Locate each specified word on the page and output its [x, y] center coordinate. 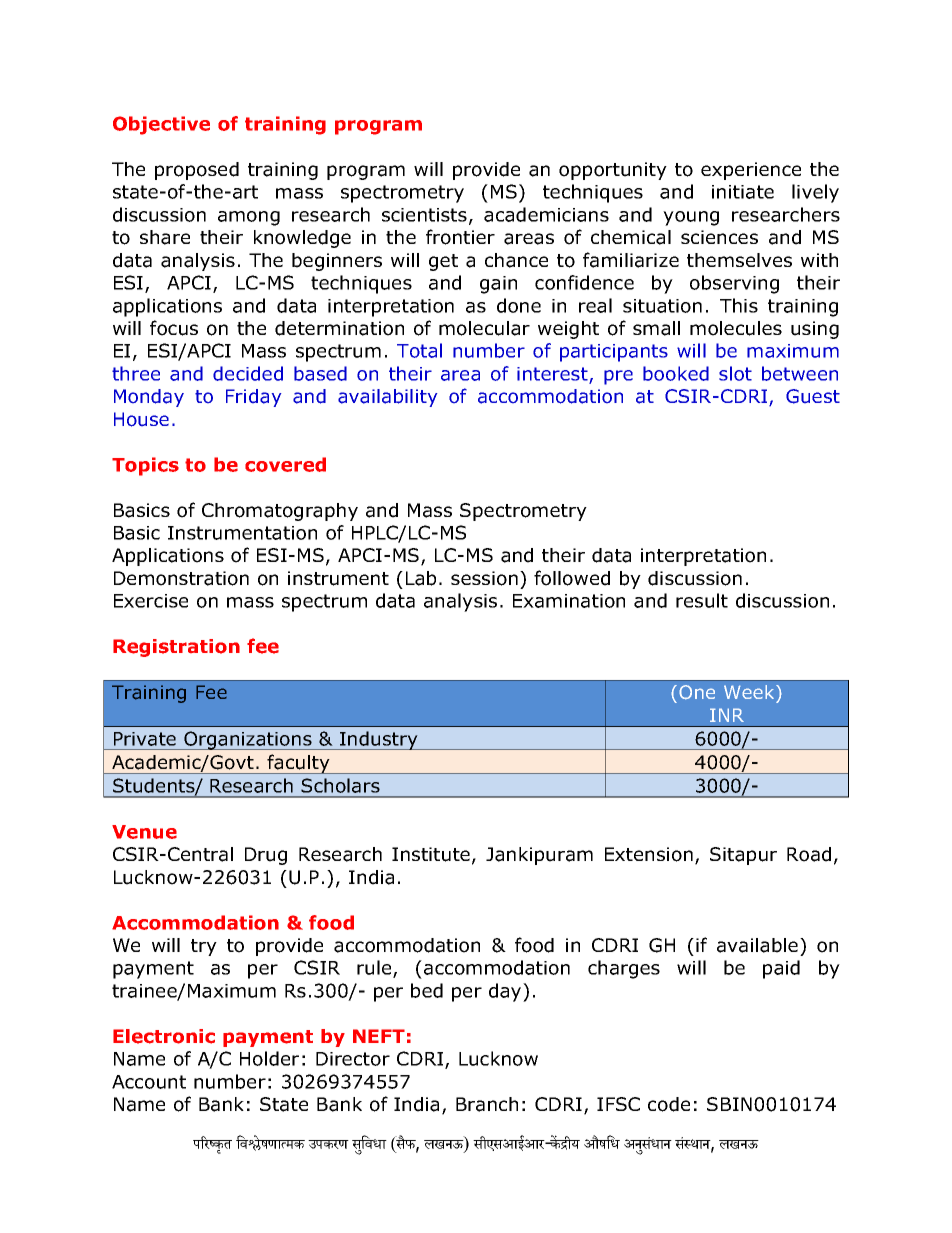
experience [751, 171]
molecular [484, 328]
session [484, 578]
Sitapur [743, 856]
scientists [424, 215]
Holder [269, 1058]
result [702, 600]
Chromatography [280, 512]
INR [727, 715]
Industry [379, 740]
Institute [431, 854]
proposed [197, 171]
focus [174, 328]
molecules [736, 328]
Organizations [248, 740]
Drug [266, 856]
